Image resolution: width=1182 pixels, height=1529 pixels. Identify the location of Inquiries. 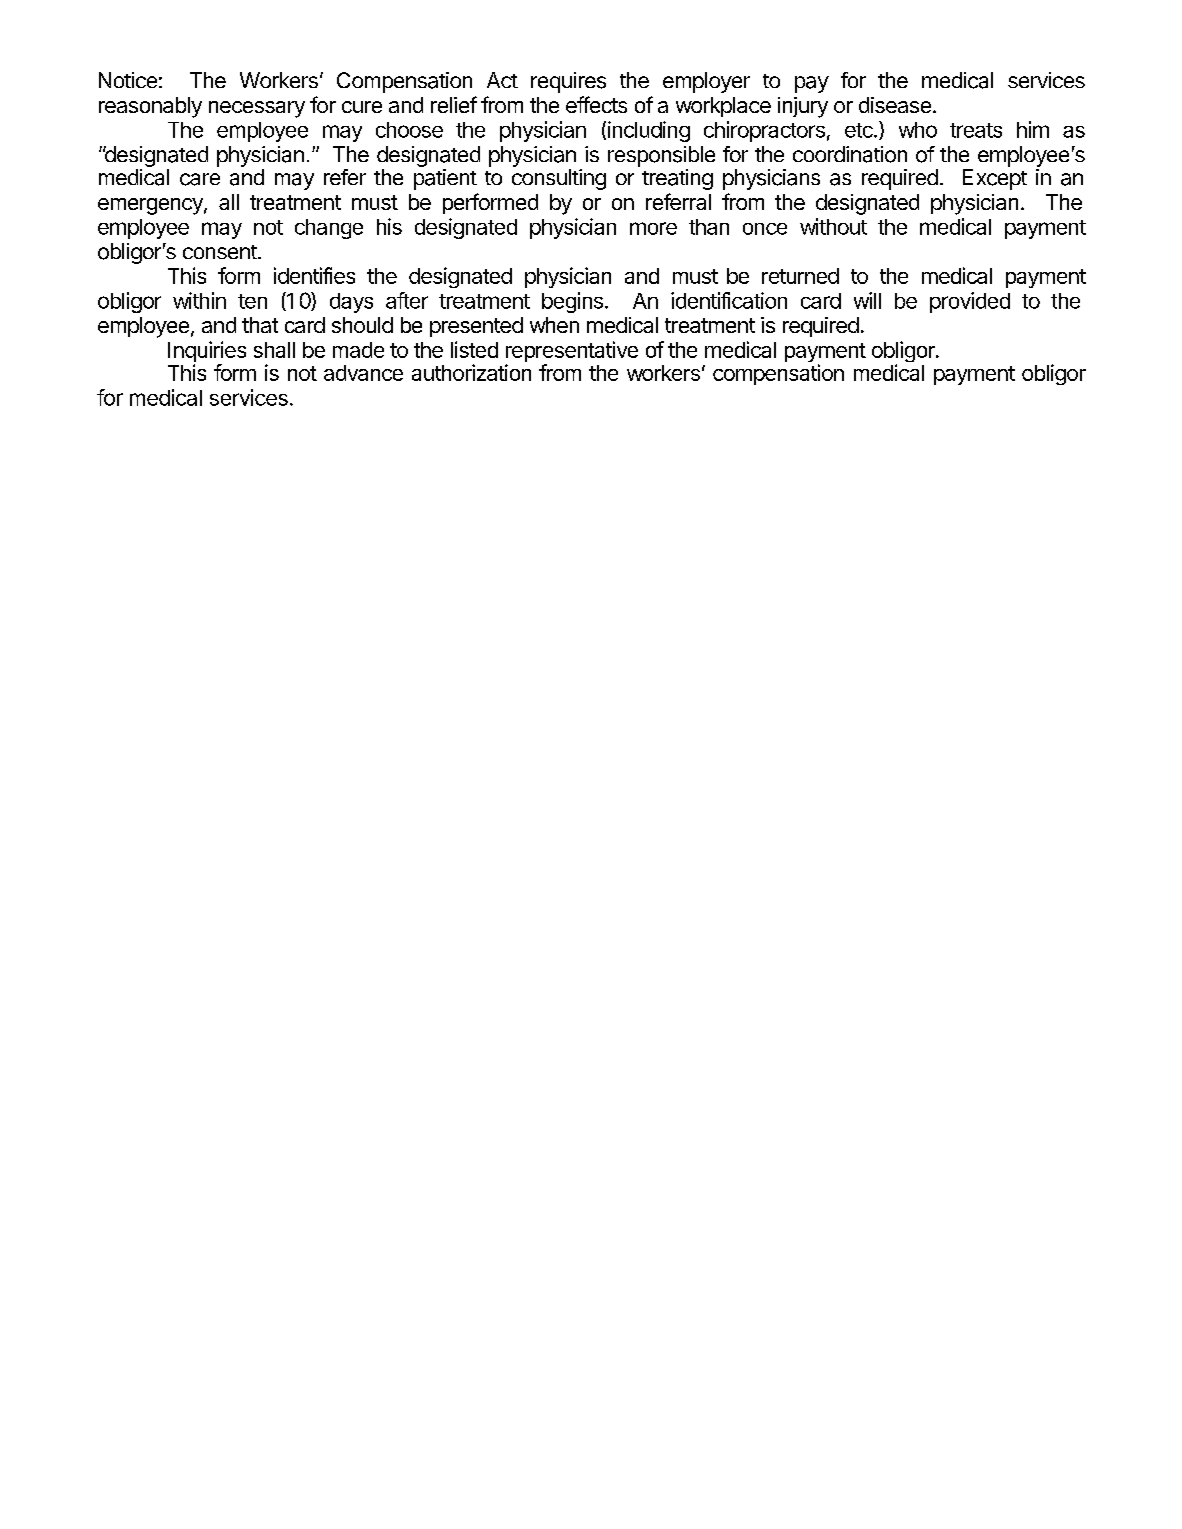
(207, 353).
